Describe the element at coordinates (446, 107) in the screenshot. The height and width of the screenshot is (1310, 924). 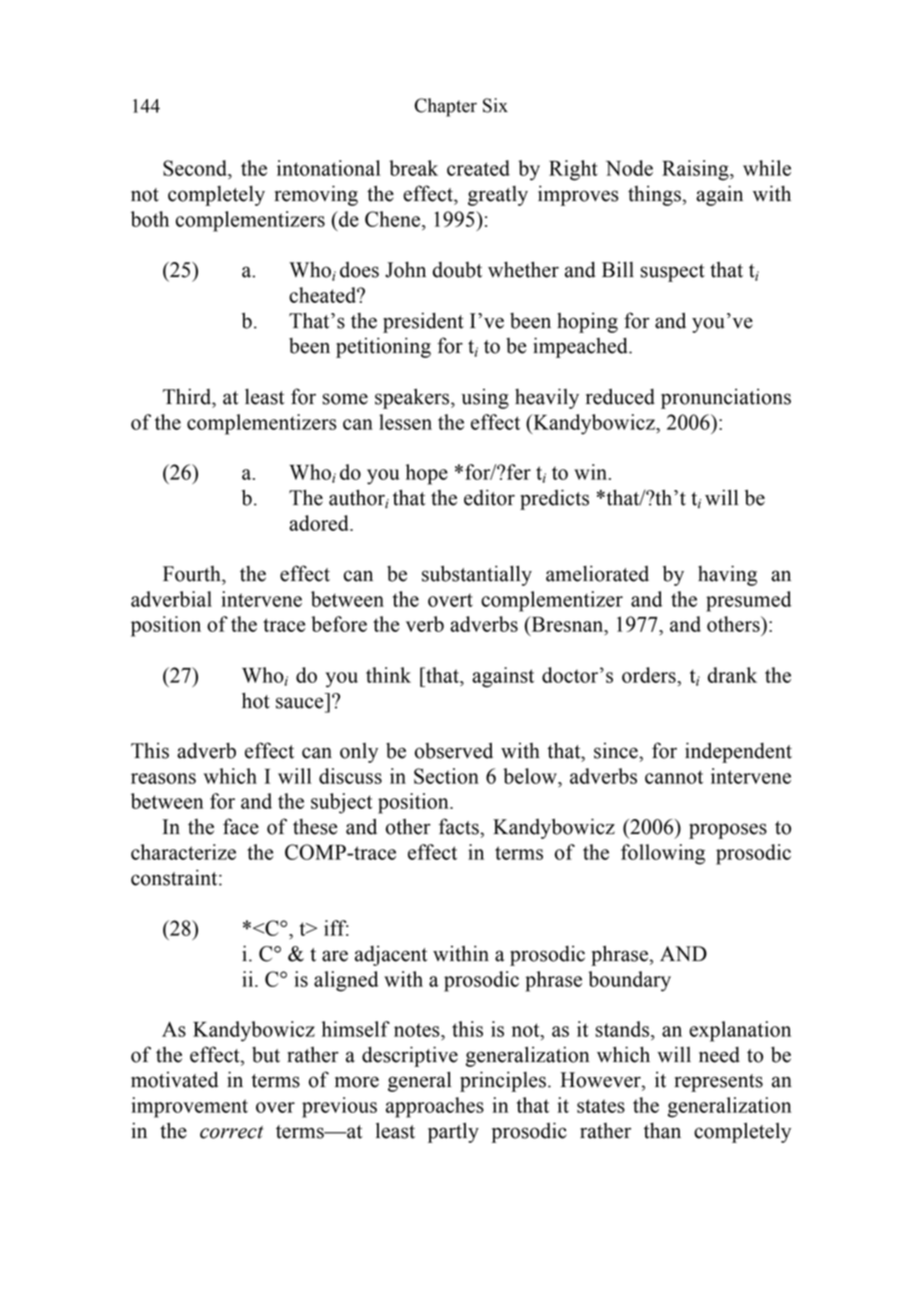
I see `Chapter` at that location.
